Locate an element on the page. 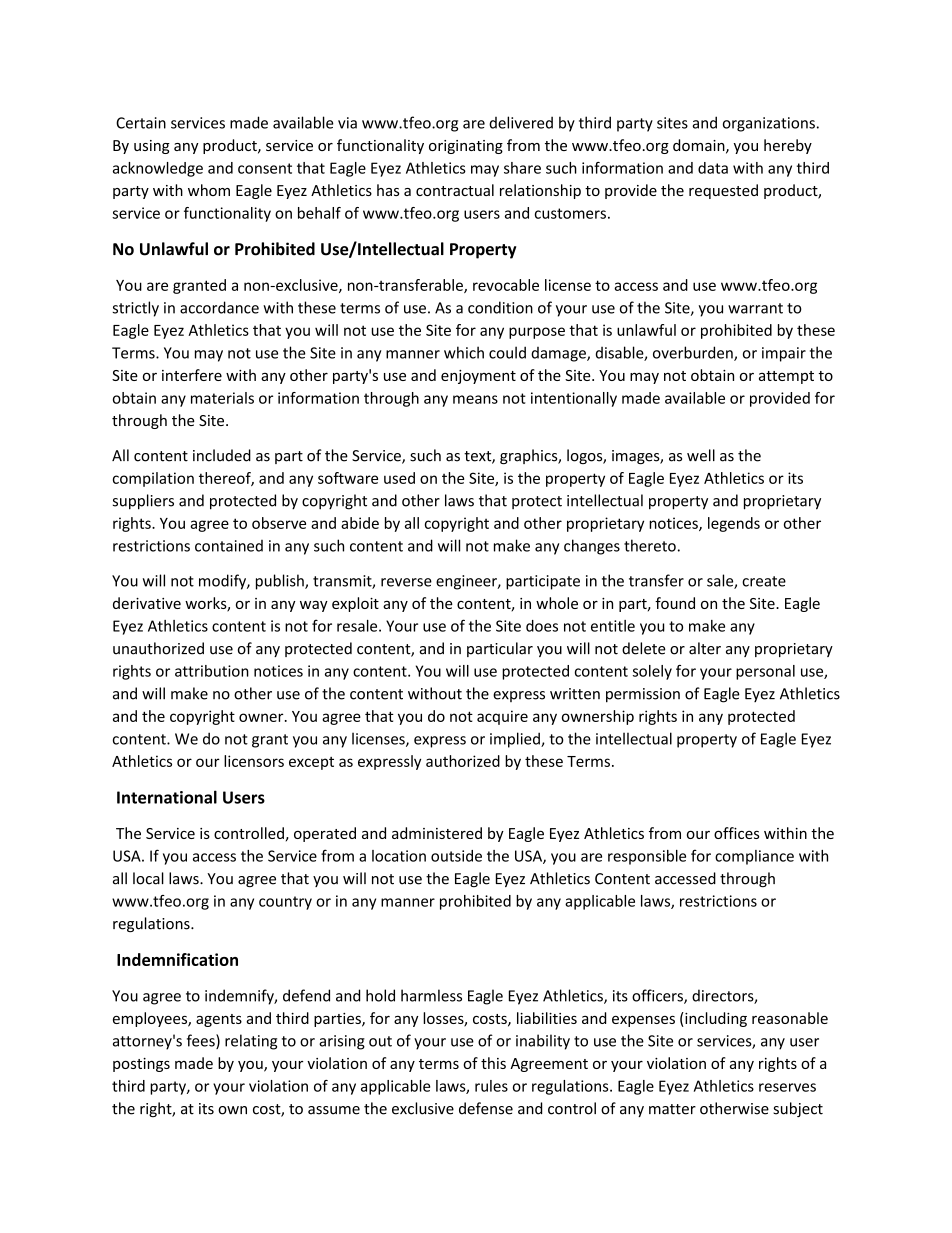 This page has height=1233, width=952. data is located at coordinates (713, 168).
